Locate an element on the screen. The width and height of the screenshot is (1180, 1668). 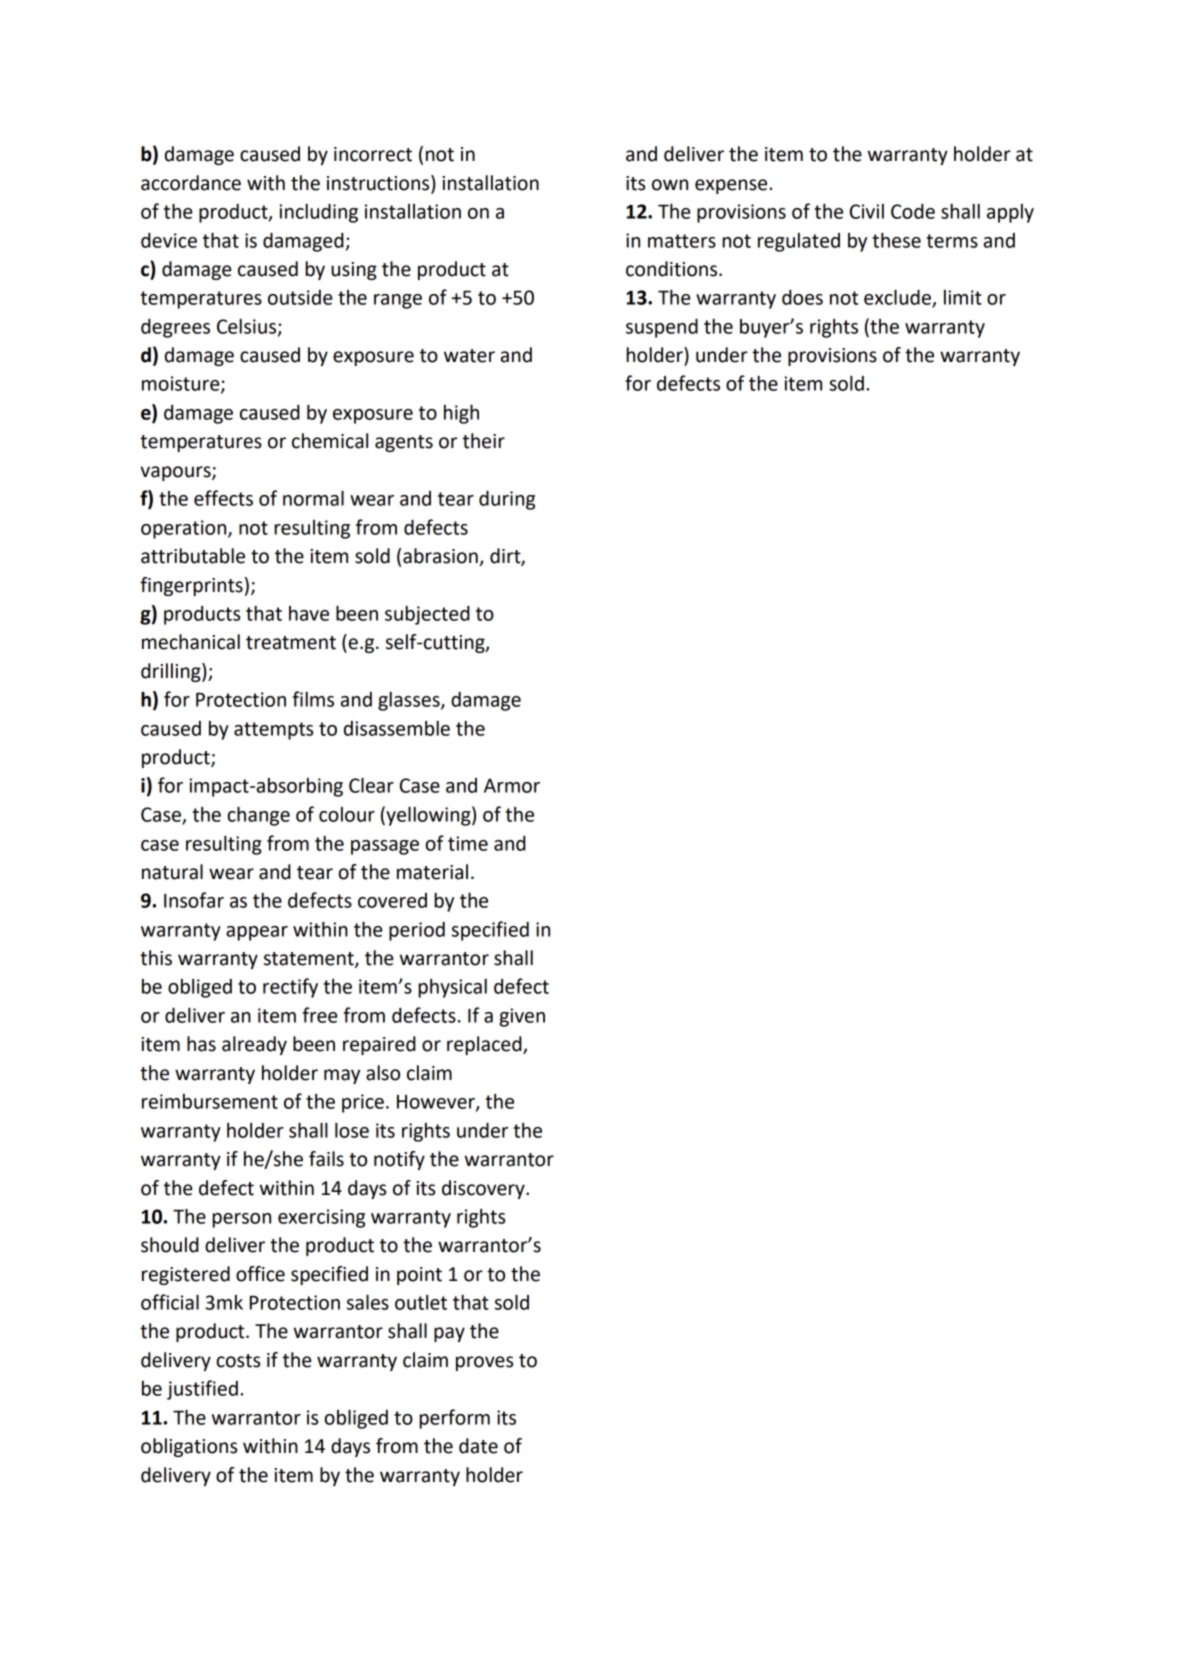
rectify is located at coordinates (290, 988).
